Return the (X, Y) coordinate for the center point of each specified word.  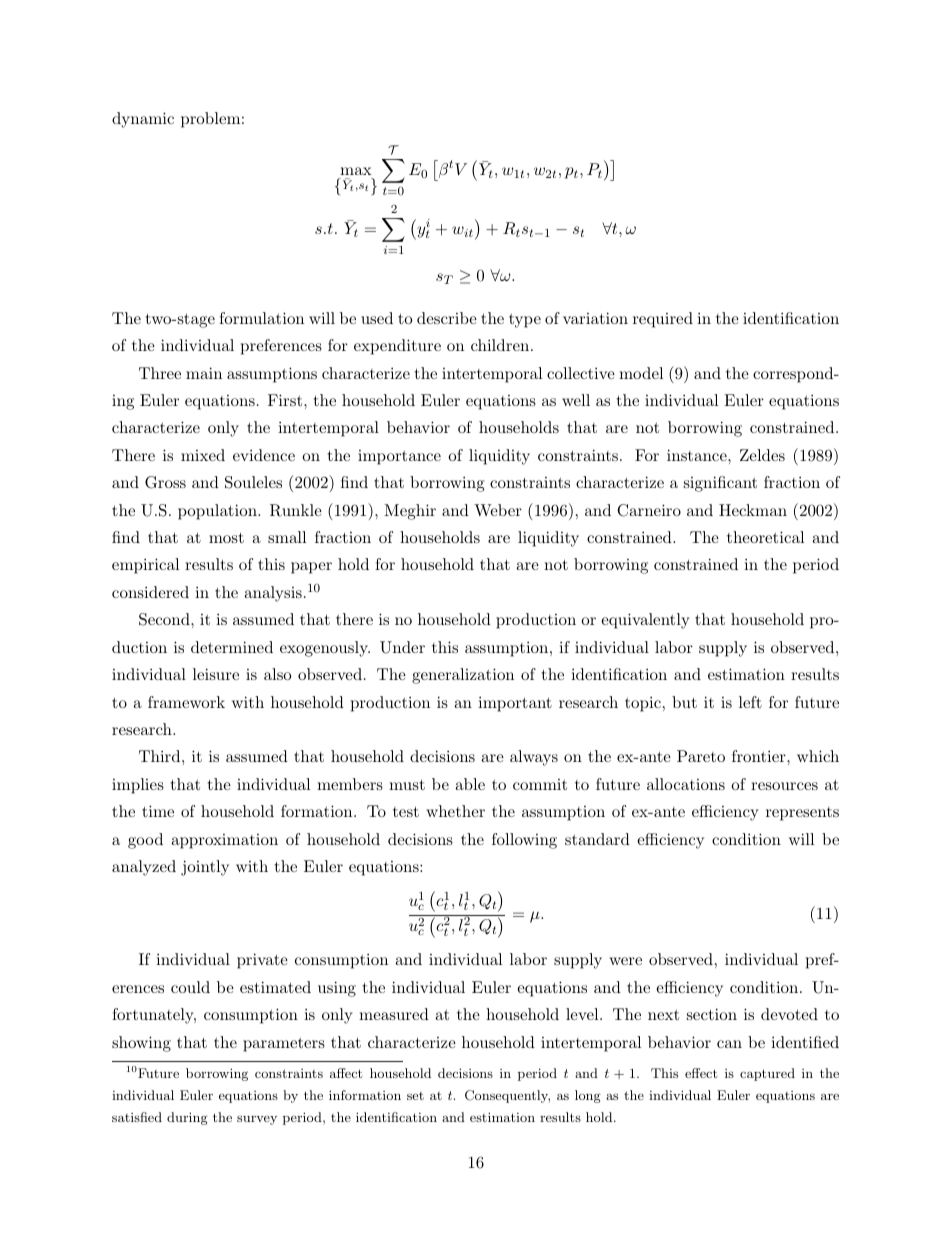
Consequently (507, 1096)
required (663, 320)
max (356, 171)
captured (767, 1074)
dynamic (143, 120)
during (187, 1118)
